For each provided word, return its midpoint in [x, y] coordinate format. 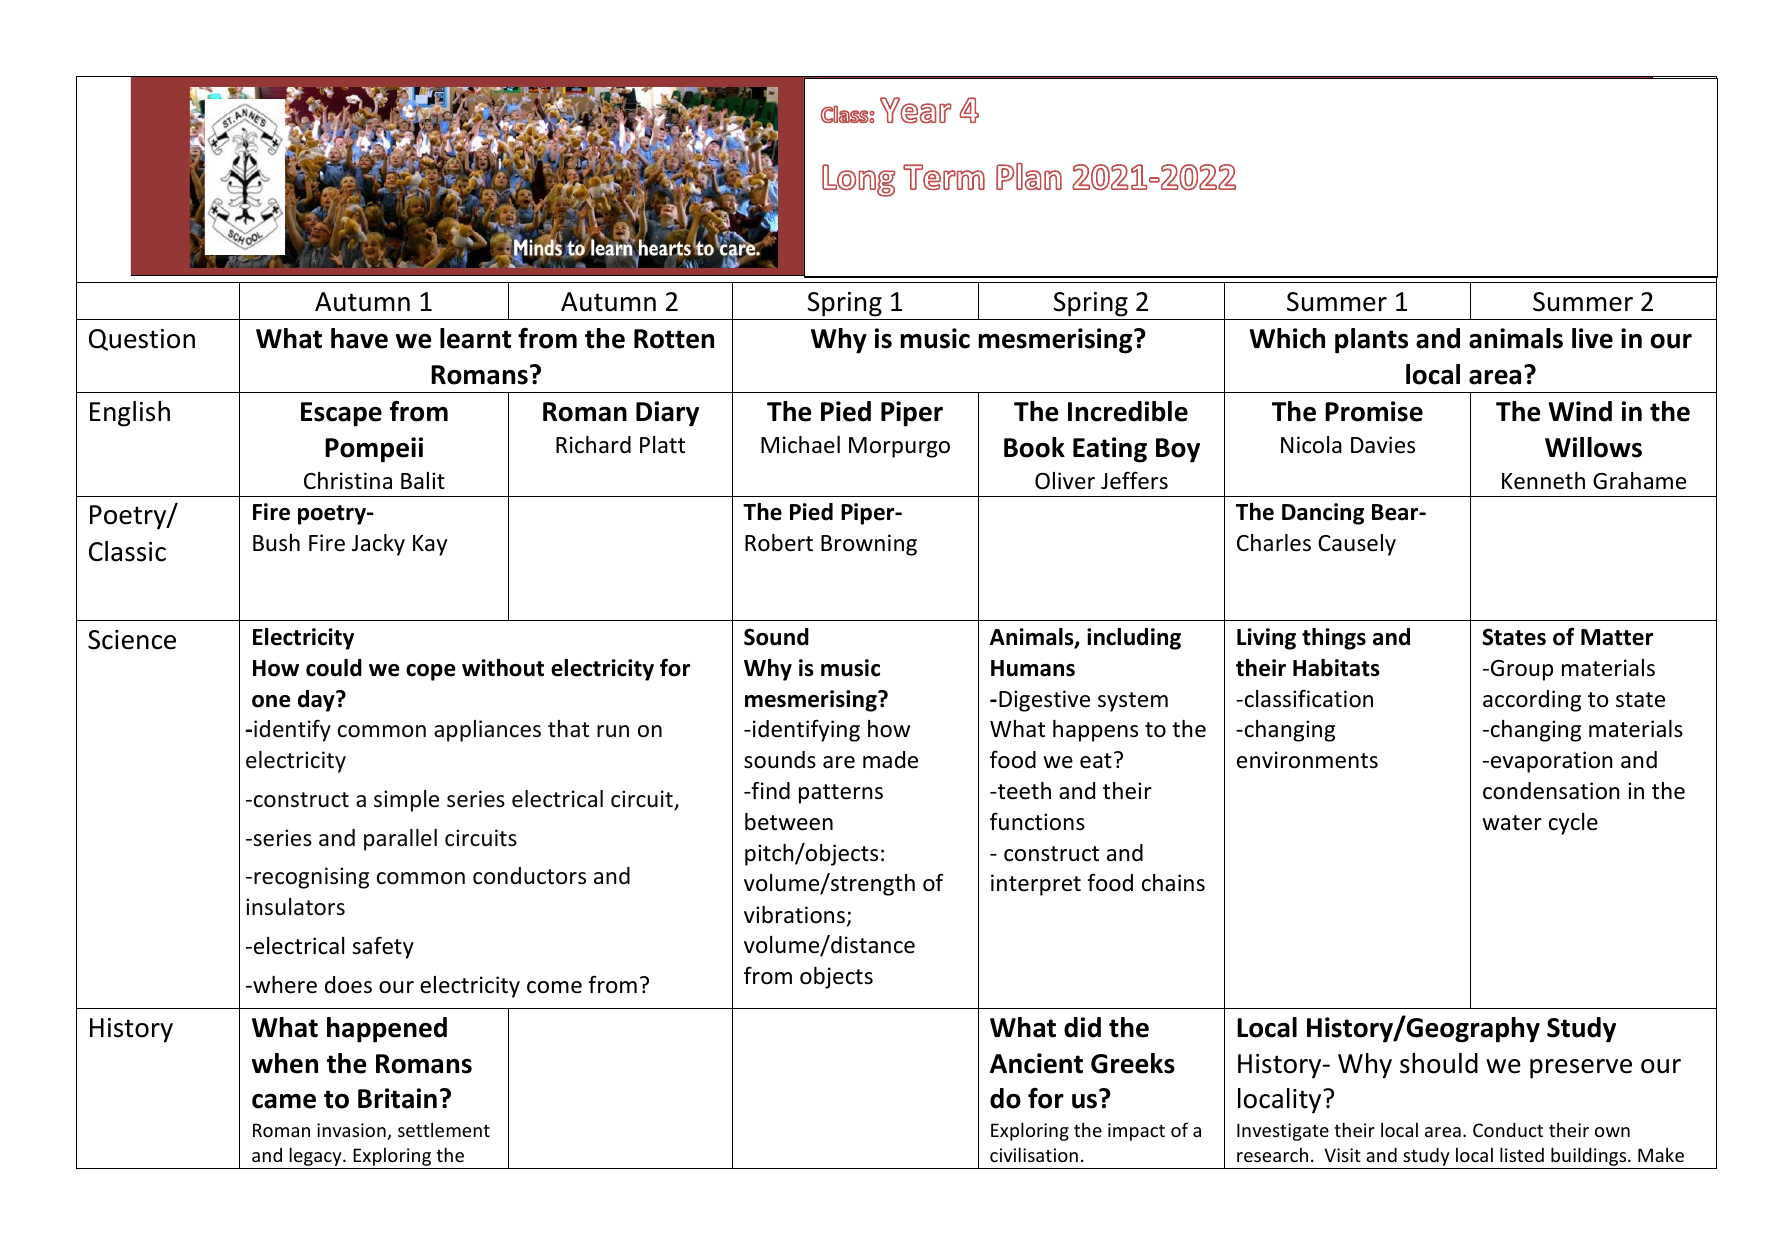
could [334, 668]
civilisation [1034, 1154]
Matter [1617, 637]
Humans [1033, 668]
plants [1371, 341]
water [1512, 823]
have [359, 338]
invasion [352, 1131]
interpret [1036, 885]
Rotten [674, 339]
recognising [311, 878]
